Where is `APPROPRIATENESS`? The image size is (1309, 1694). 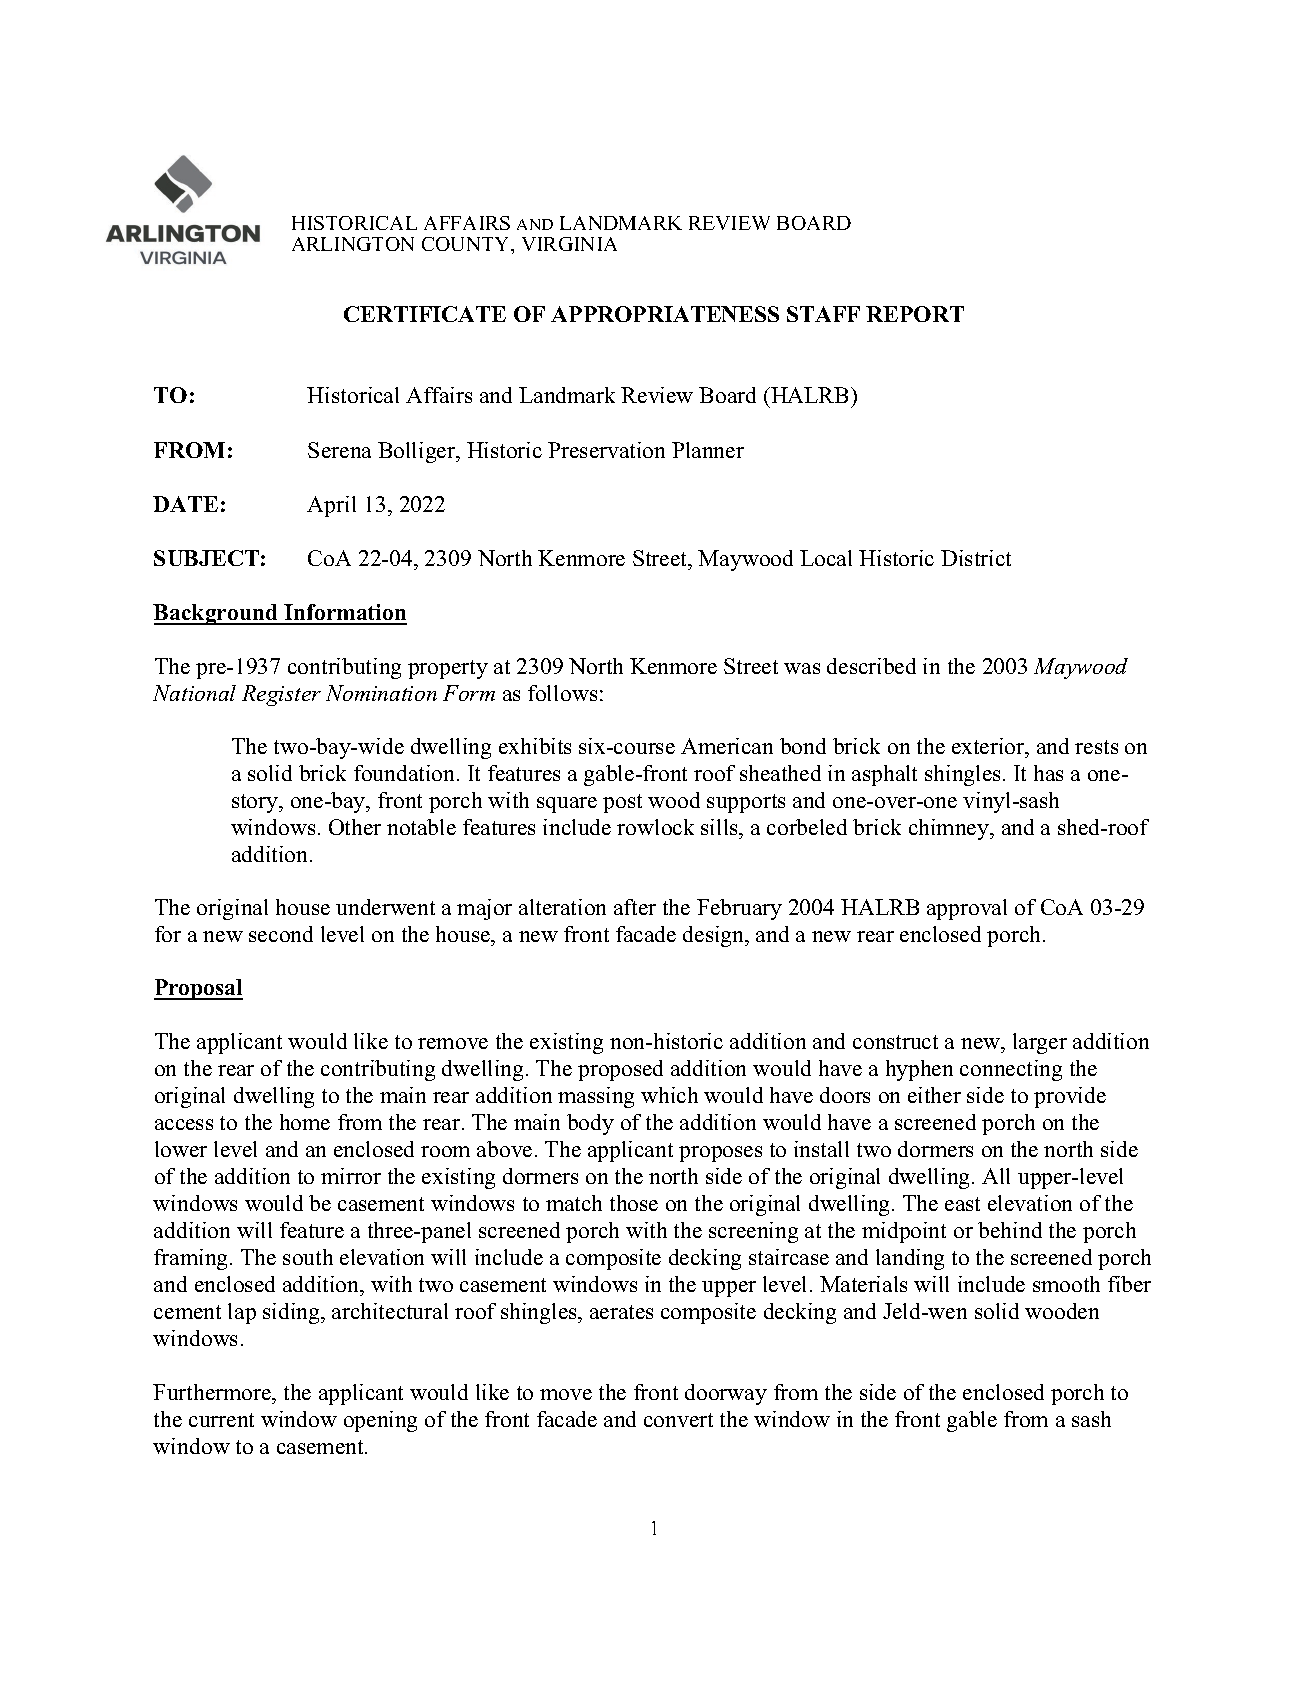
APPROPRIATENESS is located at coordinates (665, 314).
